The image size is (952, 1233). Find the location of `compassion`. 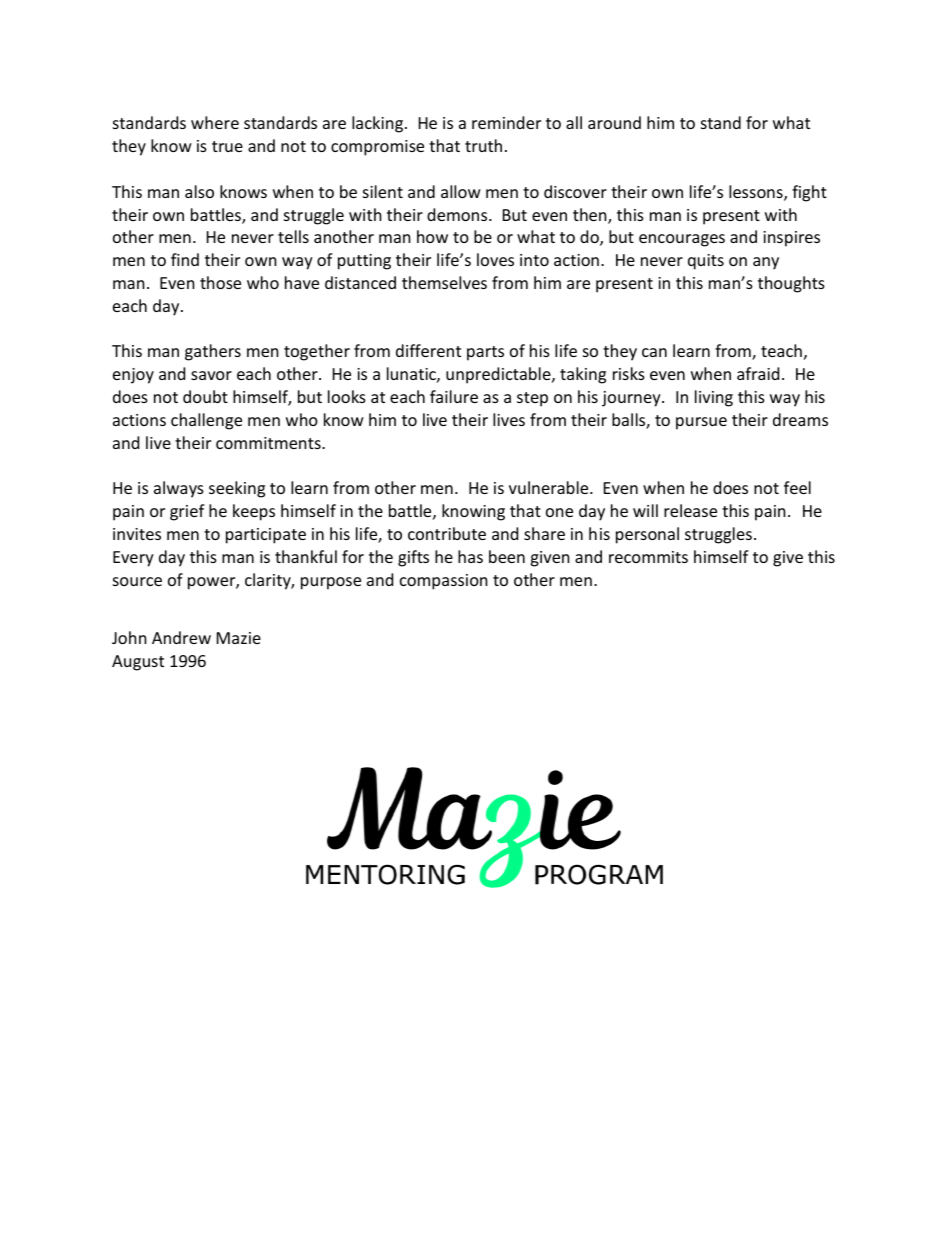

compassion is located at coordinates (444, 582).
